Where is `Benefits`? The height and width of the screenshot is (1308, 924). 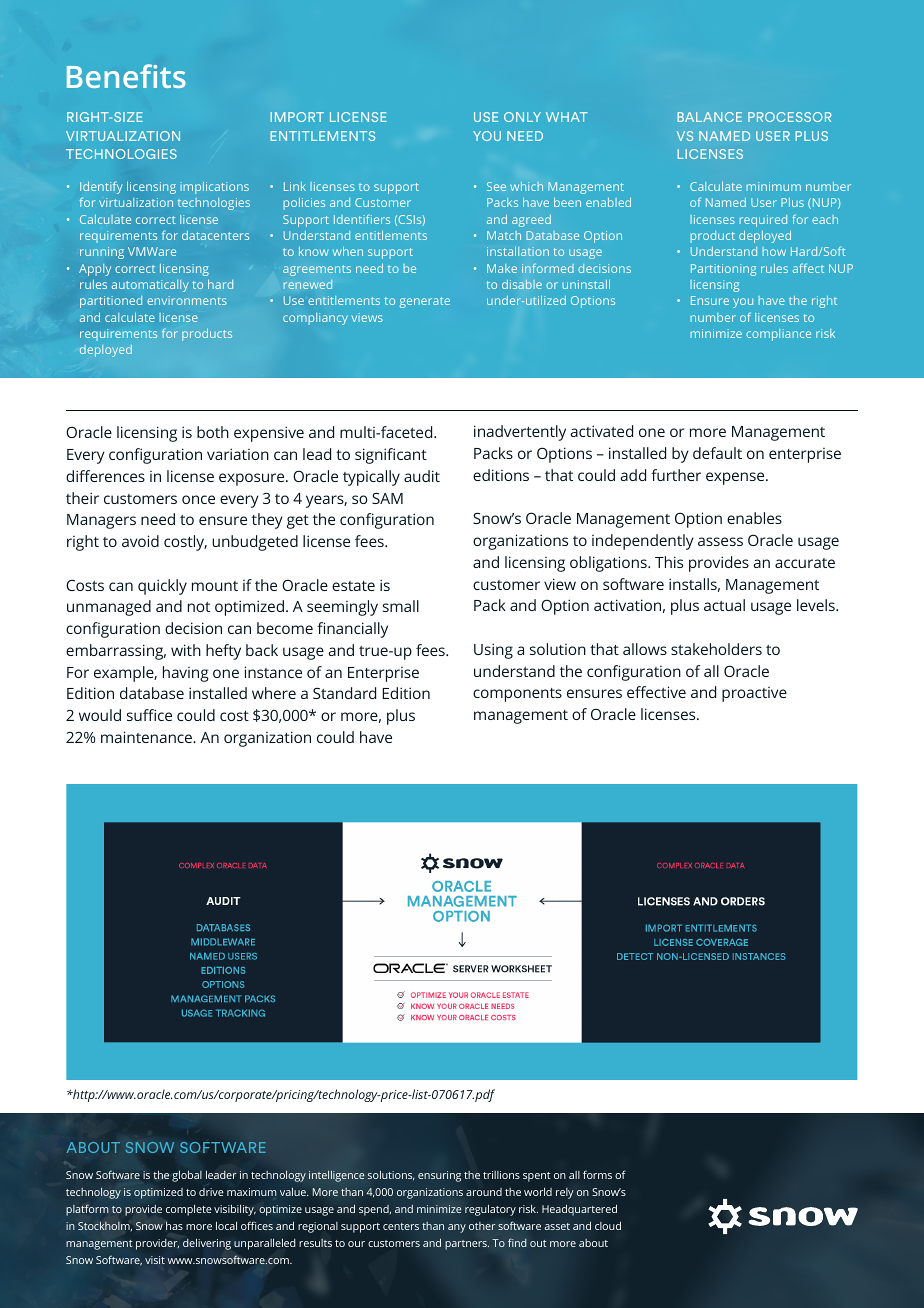
Benefits is located at coordinates (126, 76).
